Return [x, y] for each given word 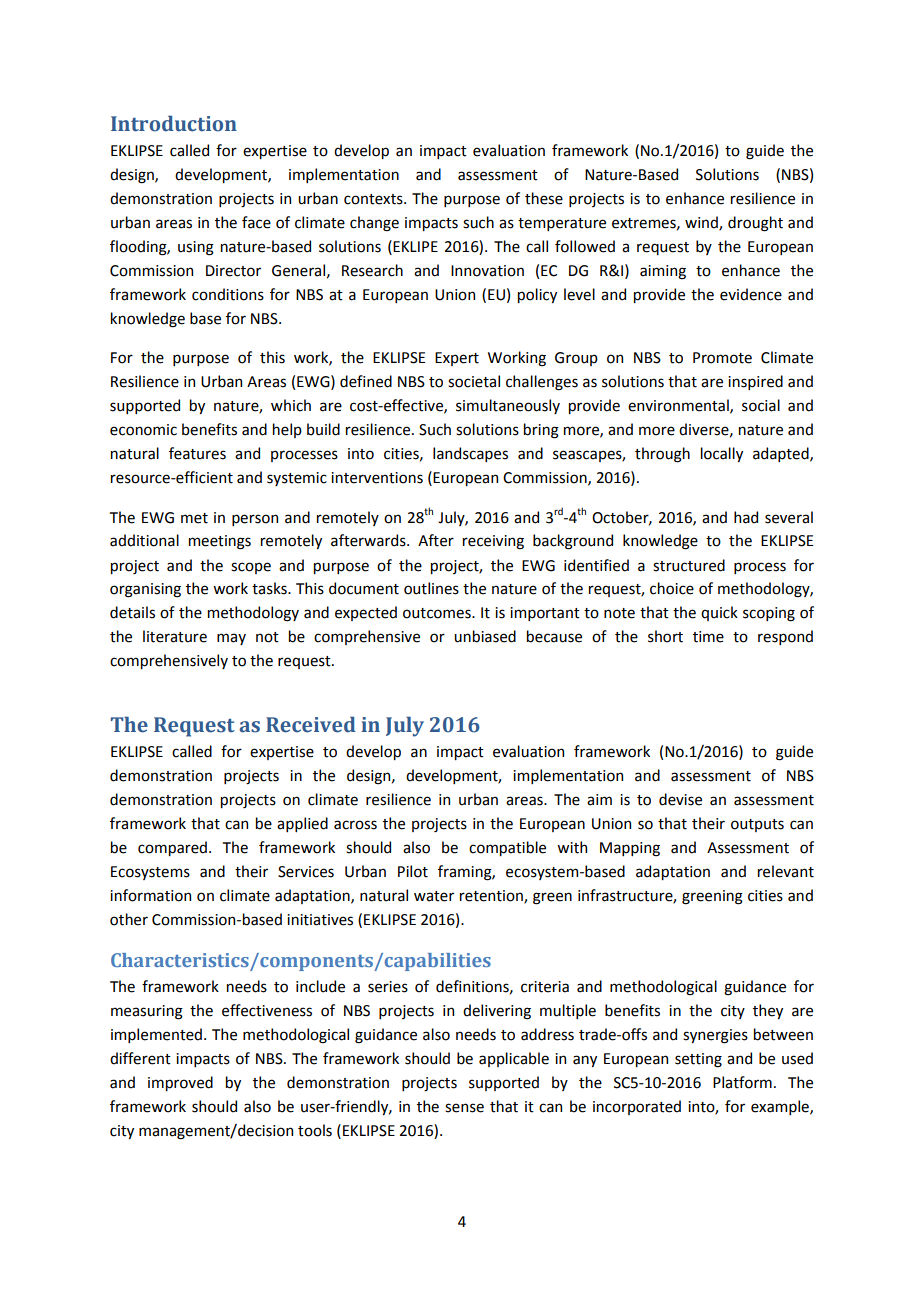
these [544, 198]
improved [180, 1083]
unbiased [485, 636]
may [231, 639]
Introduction [174, 124]
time [708, 637]
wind [702, 223]
